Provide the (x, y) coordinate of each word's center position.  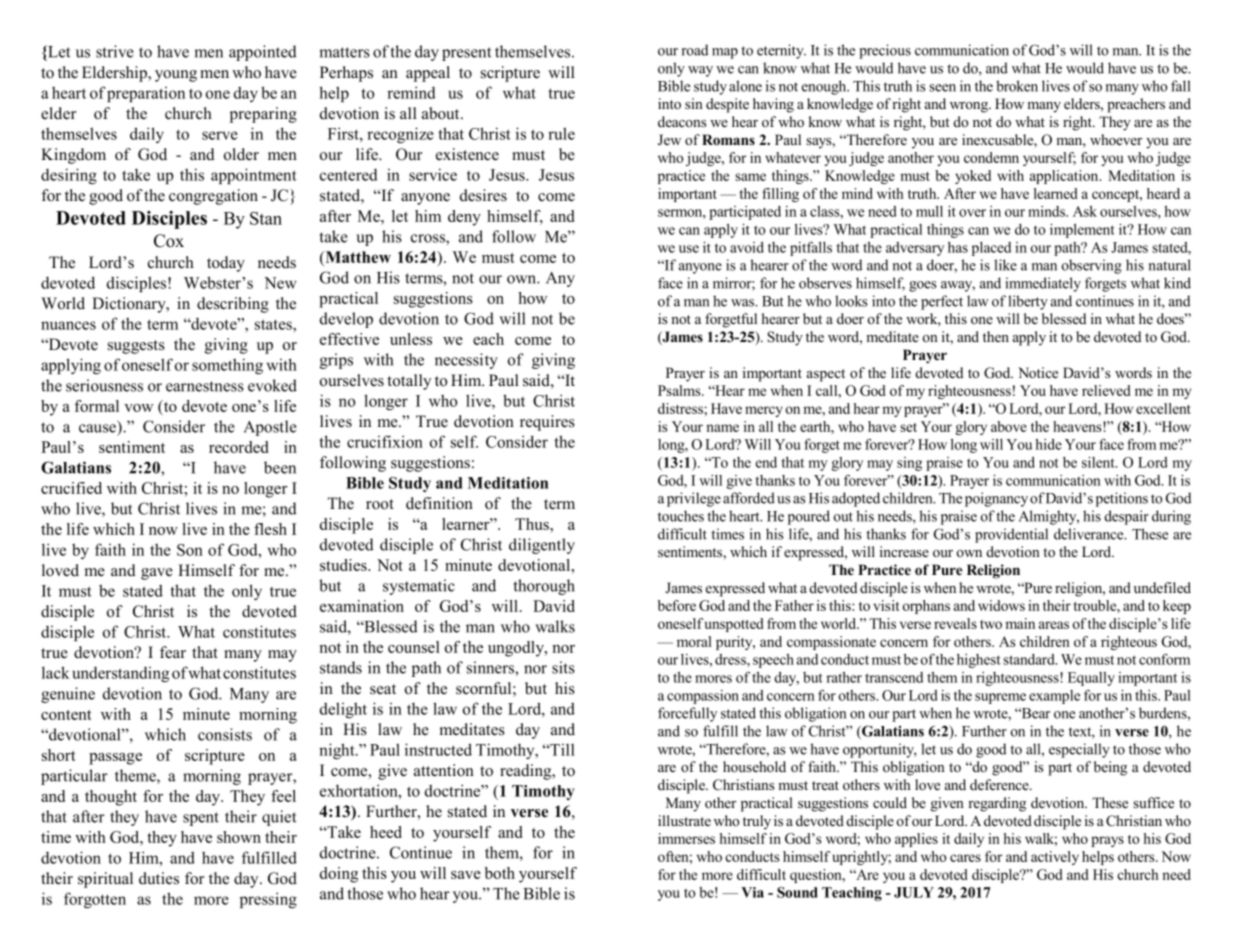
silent (1099, 462)
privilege (694, 499)
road (695, 50)
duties (159, 878)
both (500, 873)
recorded (238, 447)
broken (1017, 86)
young (176, 76)
